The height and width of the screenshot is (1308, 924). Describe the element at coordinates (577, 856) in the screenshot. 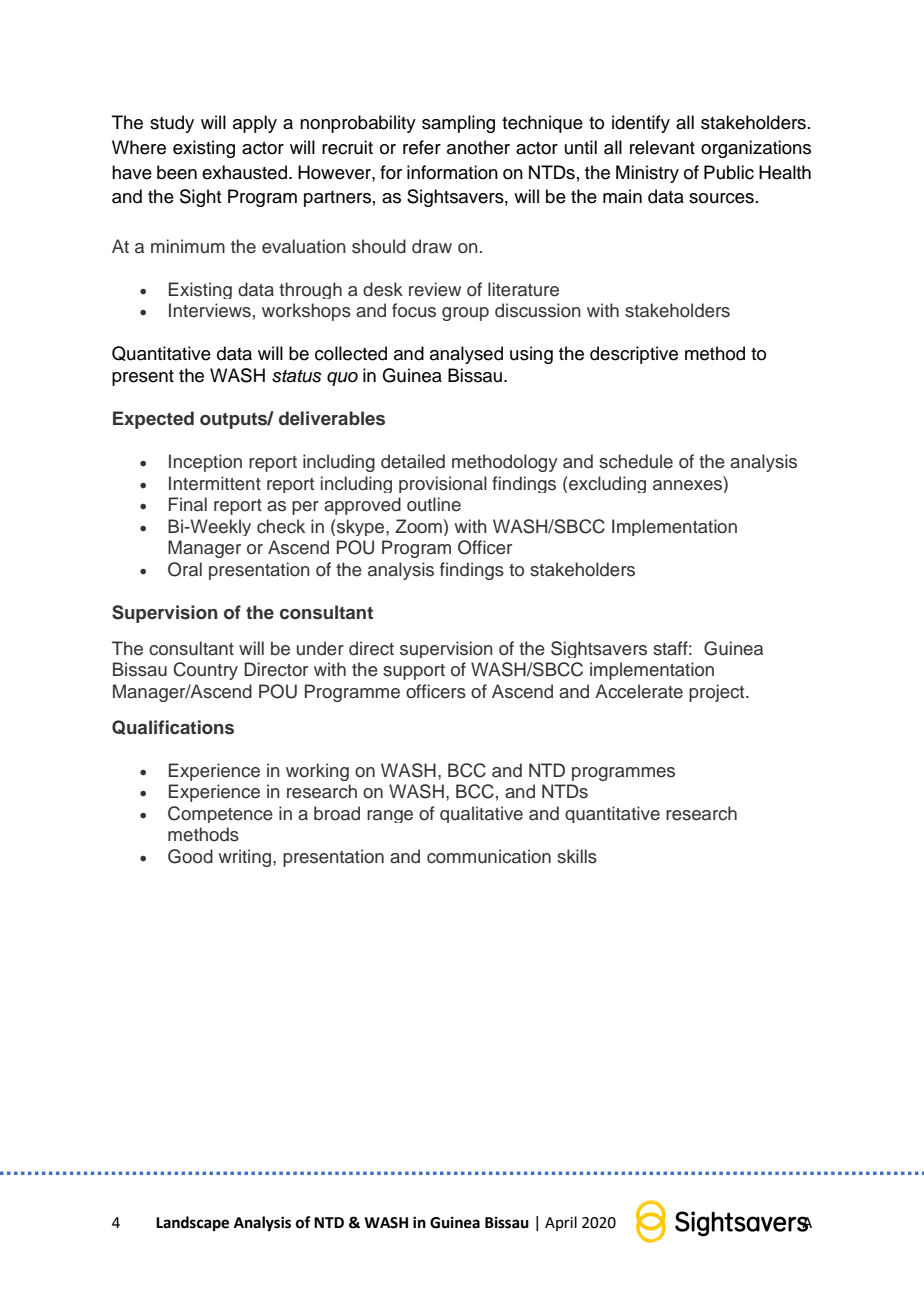

I see `skills` at that location.
